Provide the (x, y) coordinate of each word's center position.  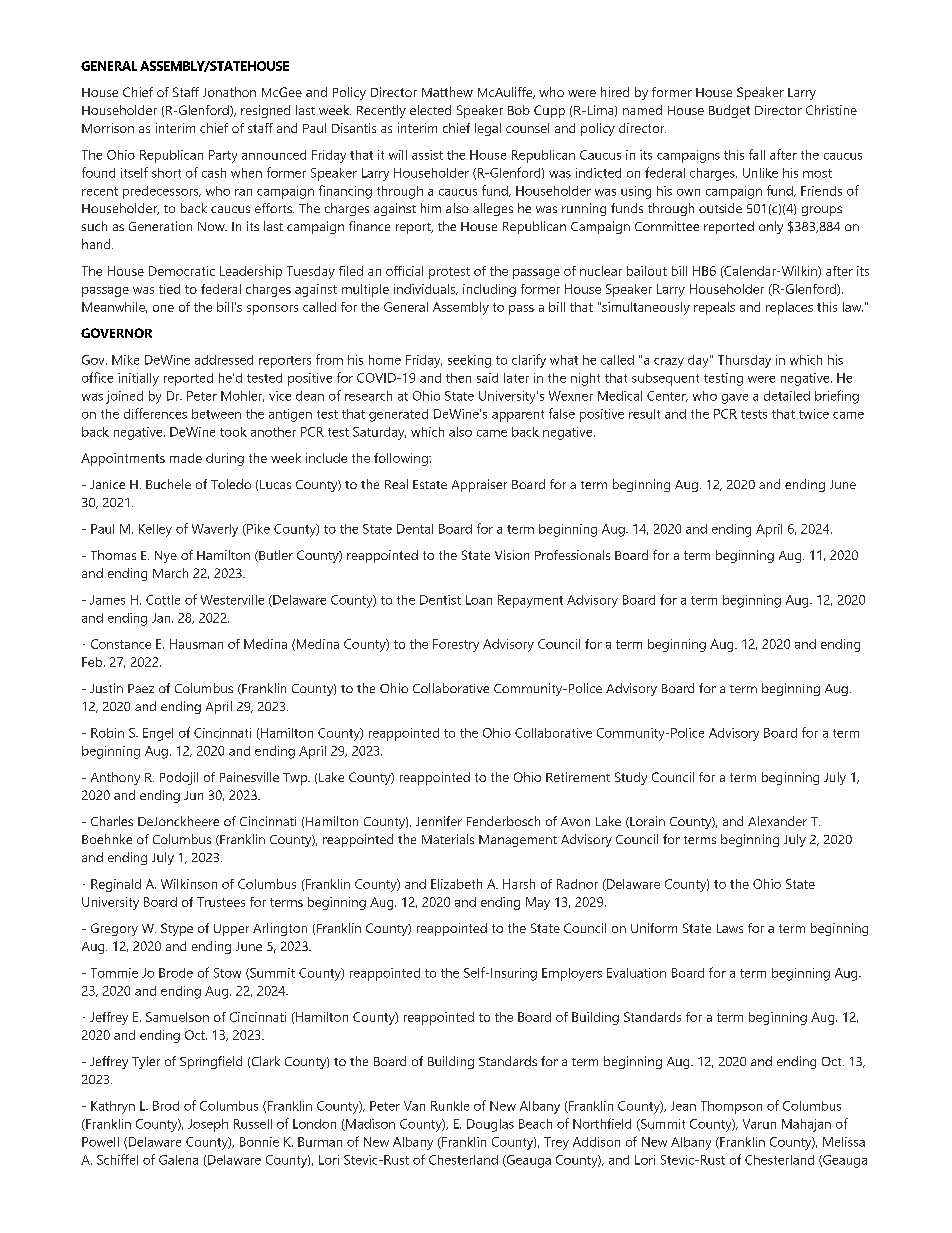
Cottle (163, 600)
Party (223, 156)
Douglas (490, 1125)
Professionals (572, 555)
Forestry (456, 645)
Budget (729, 111)
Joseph (208, 1125)
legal (488, 129)
